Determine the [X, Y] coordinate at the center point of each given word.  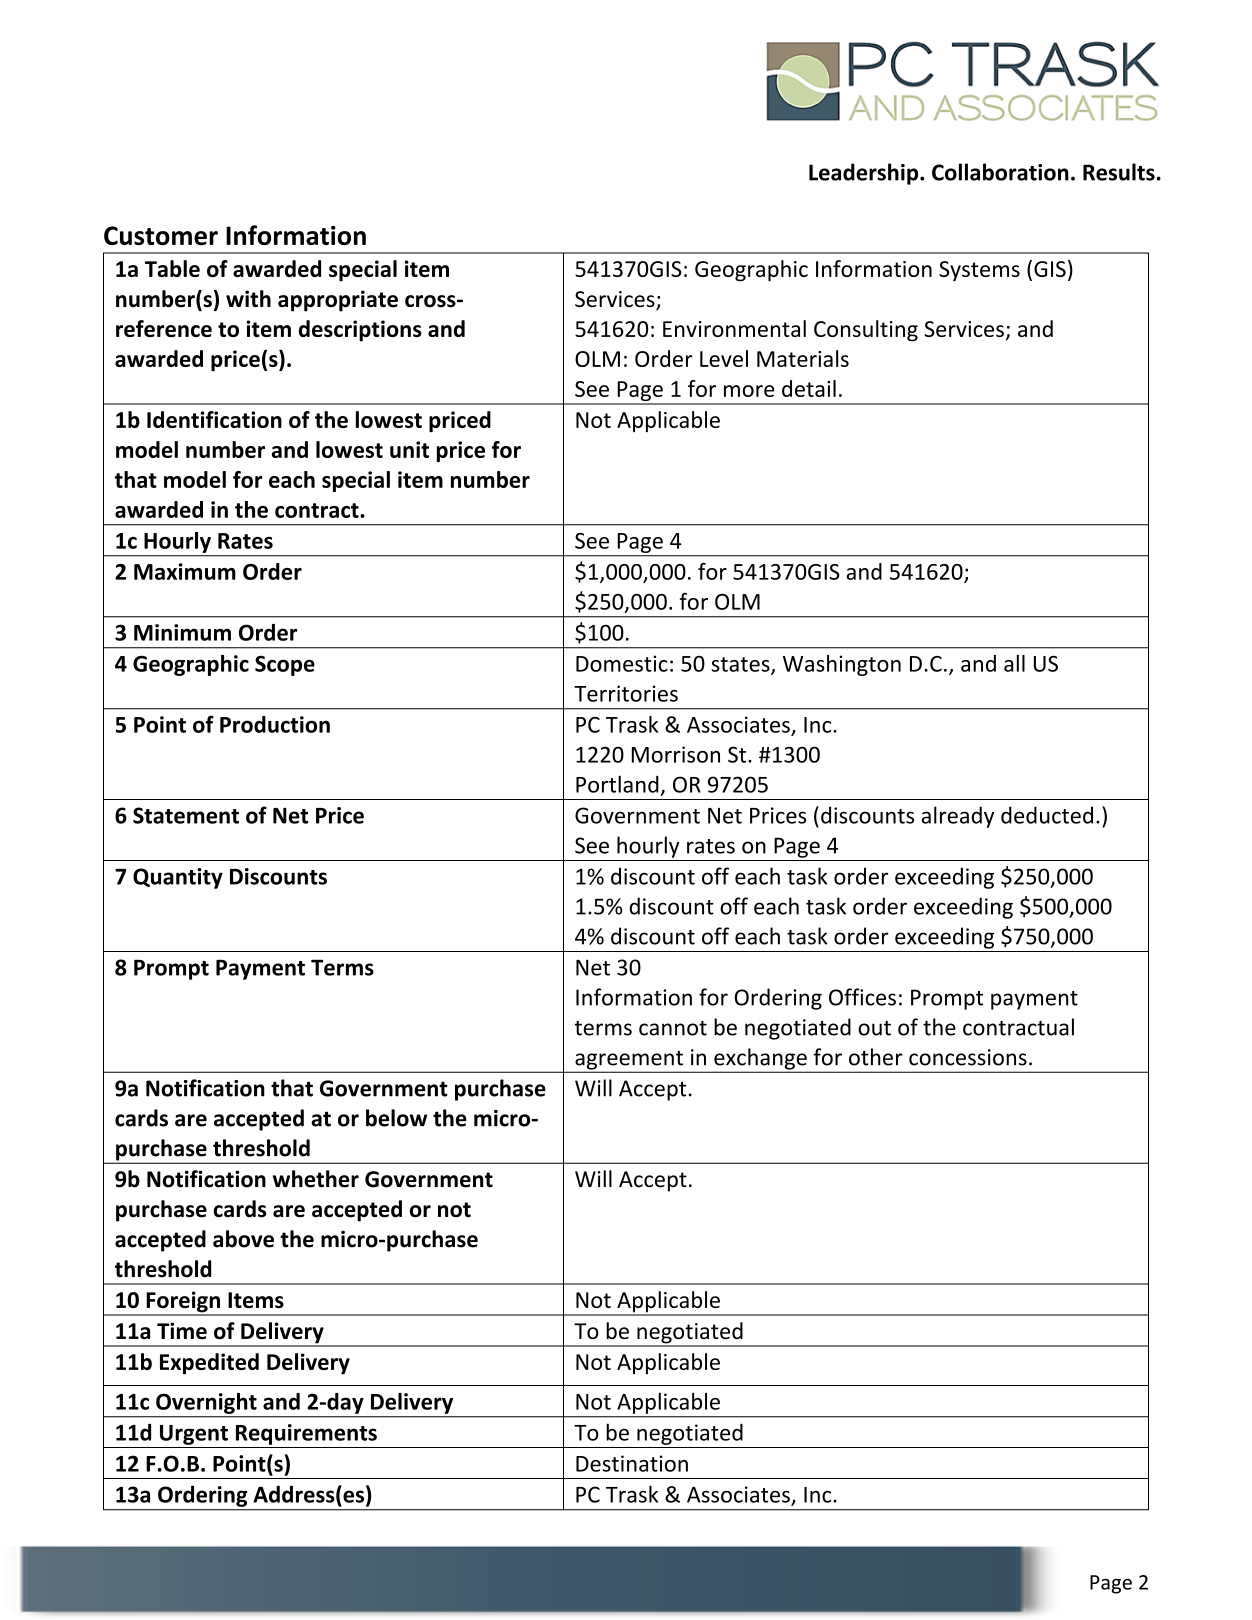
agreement [629, 1061]
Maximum [185, 571]
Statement [186, 815]
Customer [161, 235]
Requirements [306, 1434]
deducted [1047, 815]
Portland [617, 784]
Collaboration [1000, 172]
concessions [968, 1057]
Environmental [734, 328]
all [1014, 663]
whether [316, 1179]
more [749, 391]
